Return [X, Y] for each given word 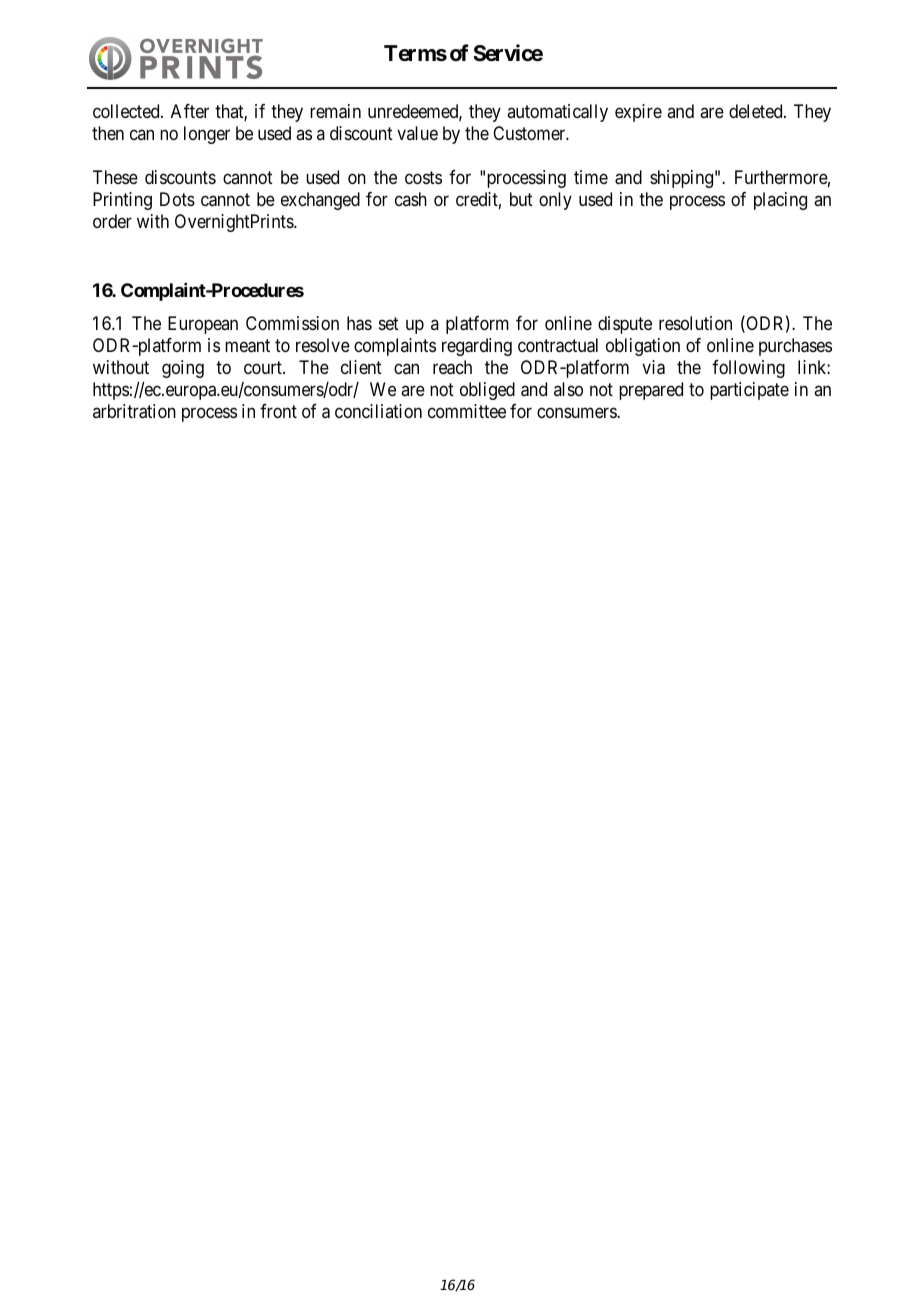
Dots [177, 199]
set [389, 323]
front [278, 411]
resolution [695, 323]
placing [780, 201]
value [417, 133]
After [190, 111]
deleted [757, 111]
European [203, 325]
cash [411, 199]
